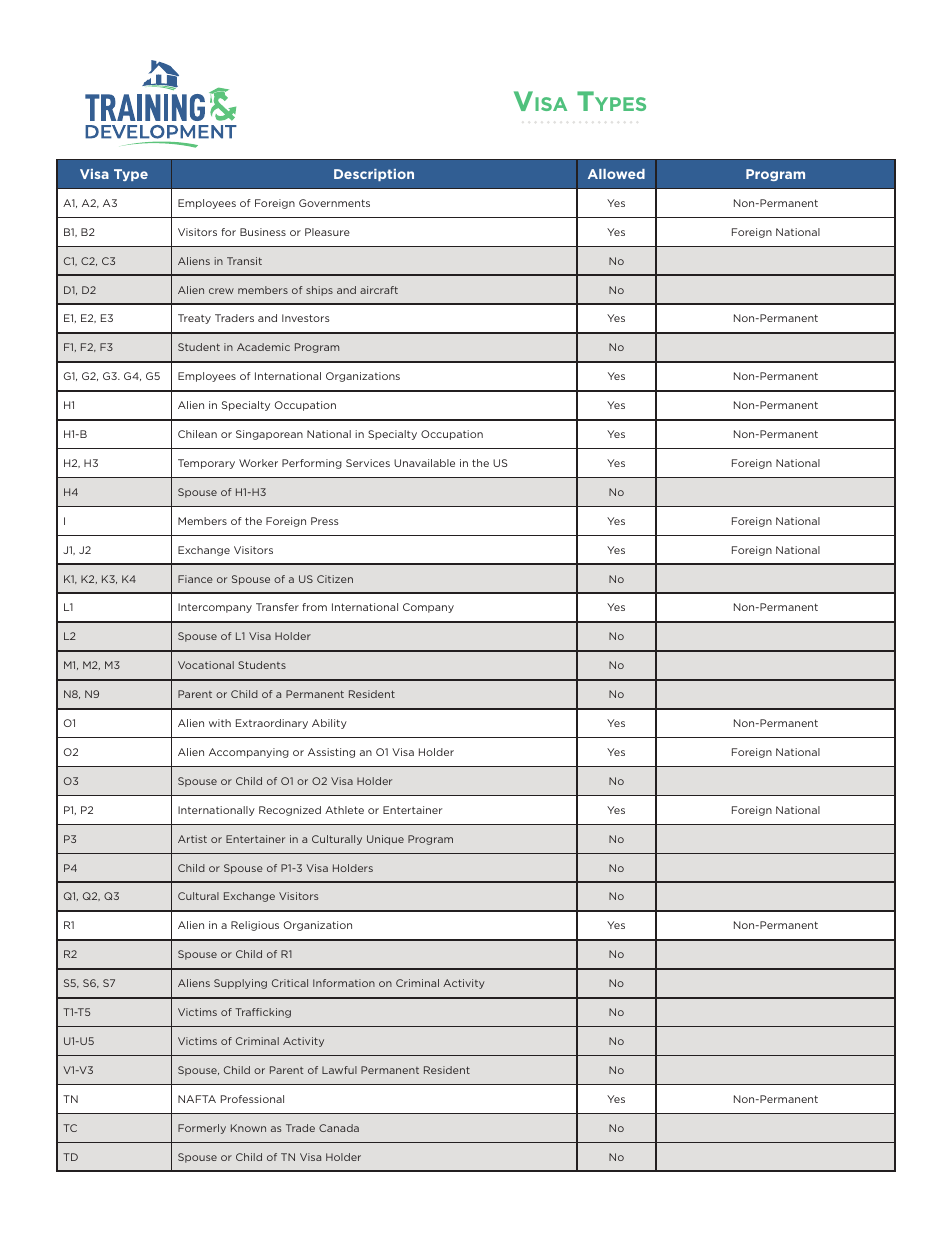 This screenshot has height=1233, width=952. What do you see at coordinates (206, 665) in the screenshot?
I see `Vocational` at bounding box center [206, 665].
